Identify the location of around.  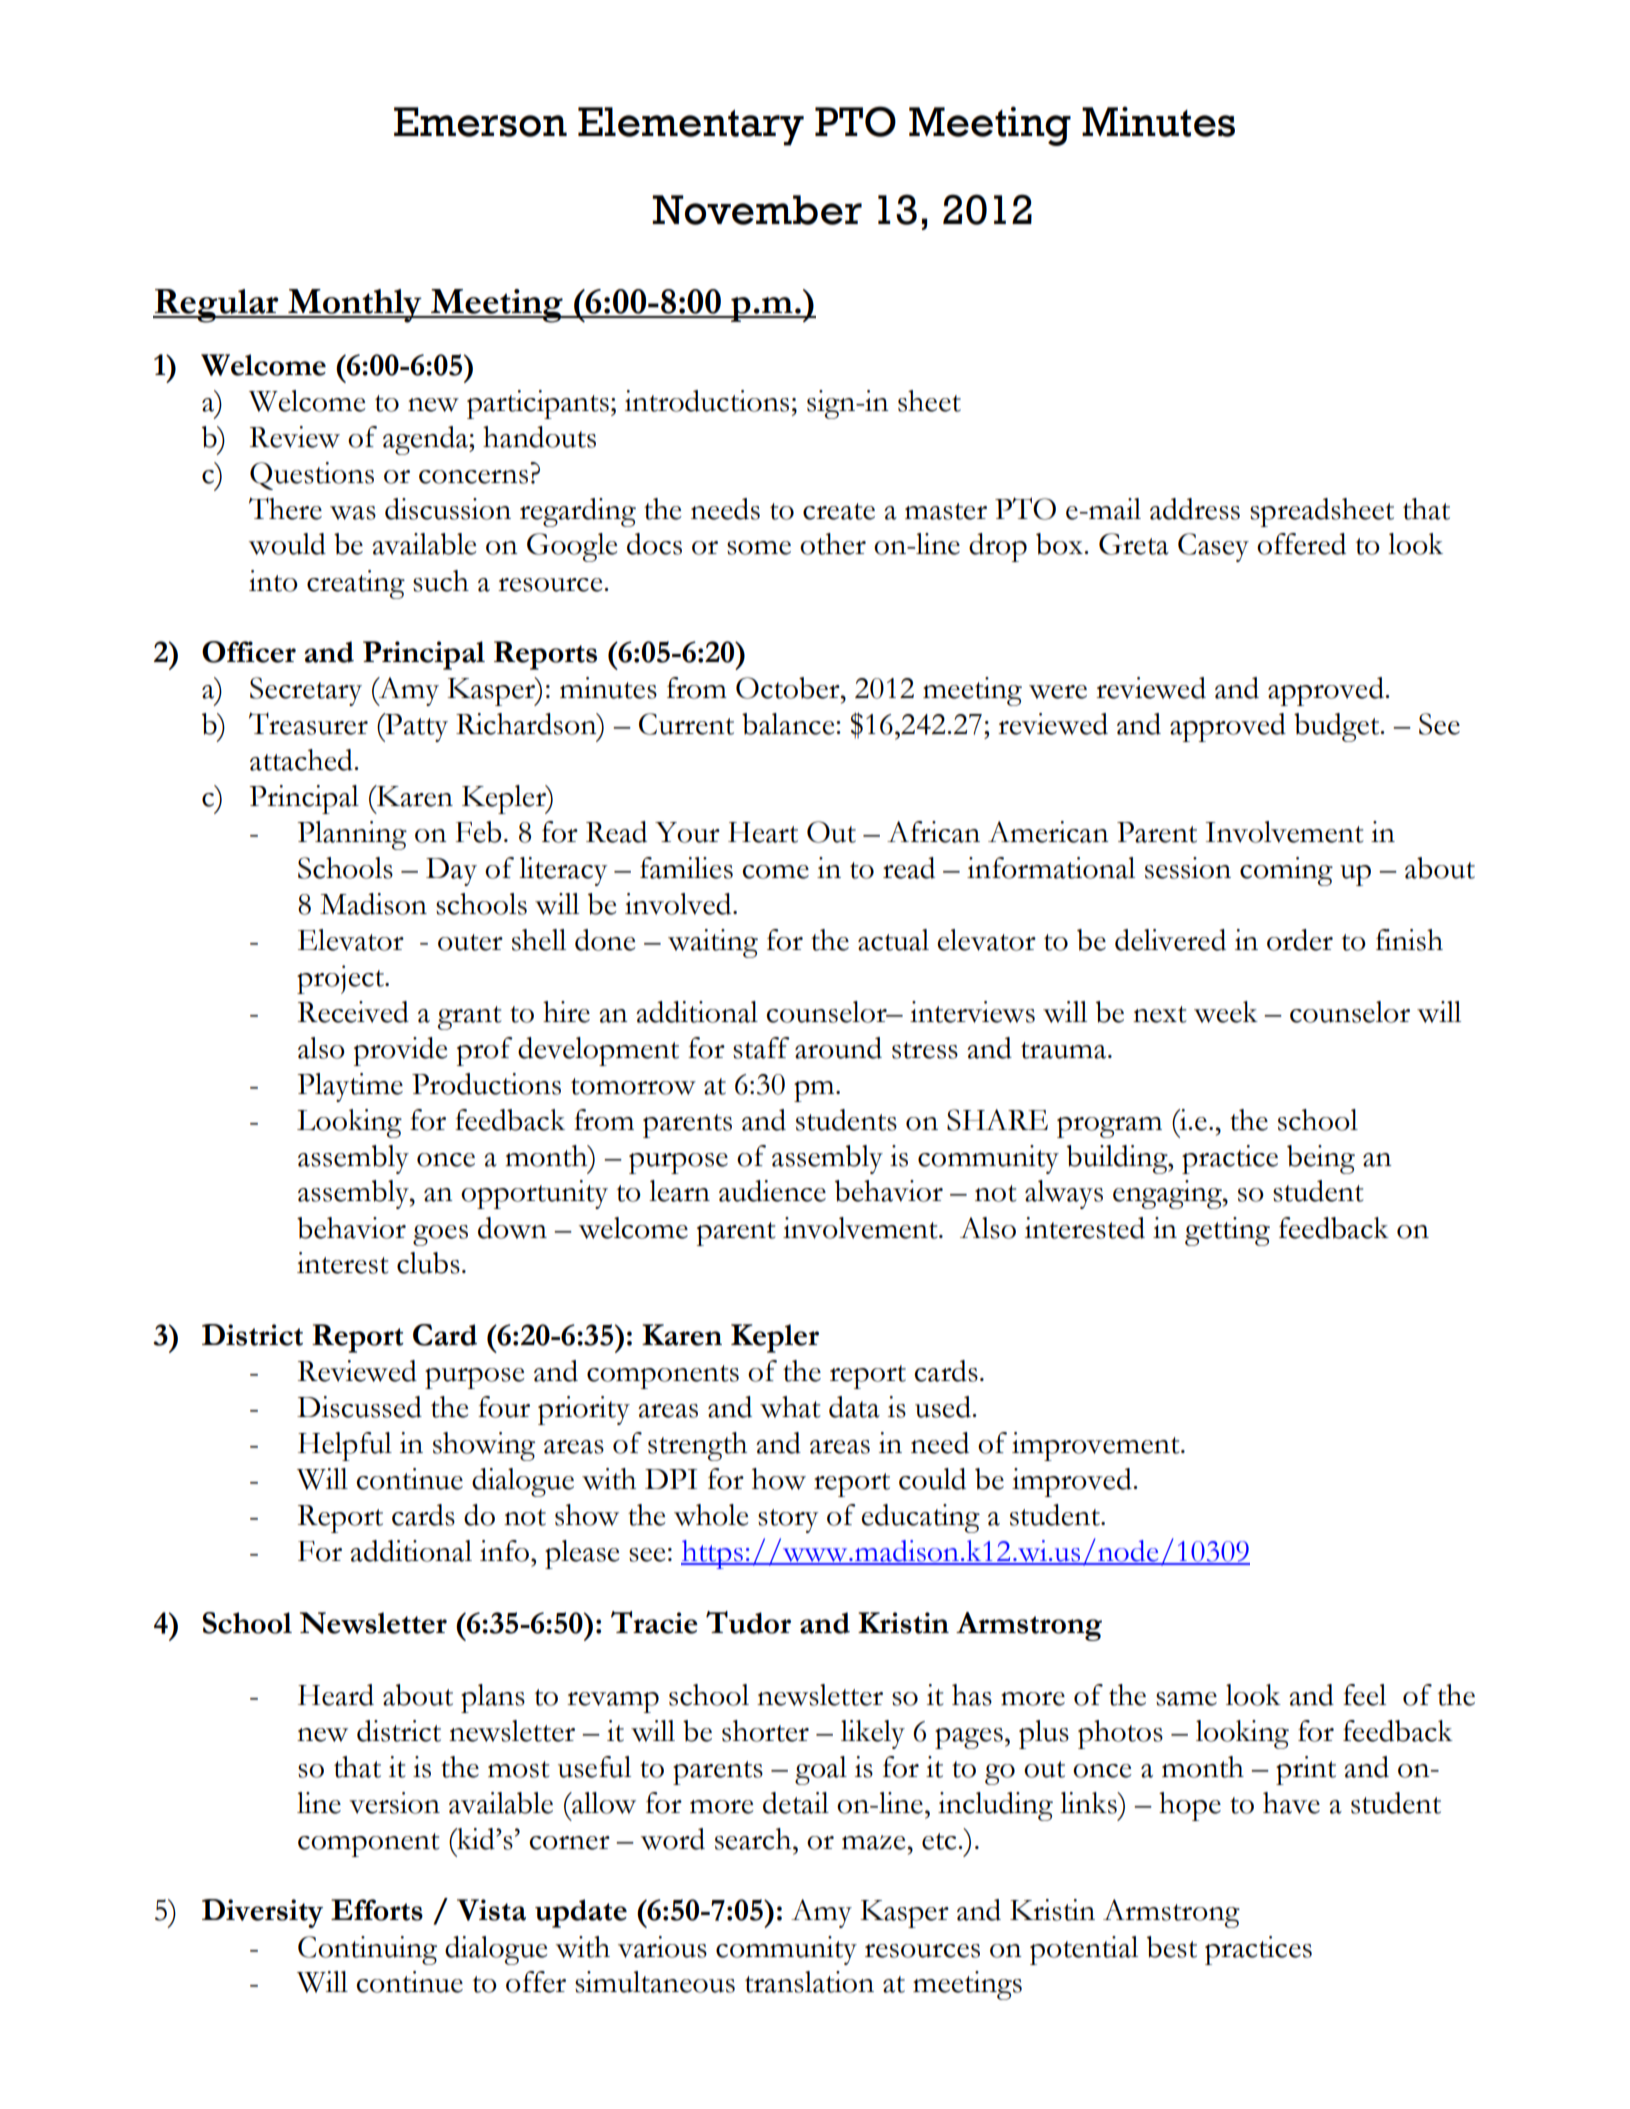
(838, 1048).
